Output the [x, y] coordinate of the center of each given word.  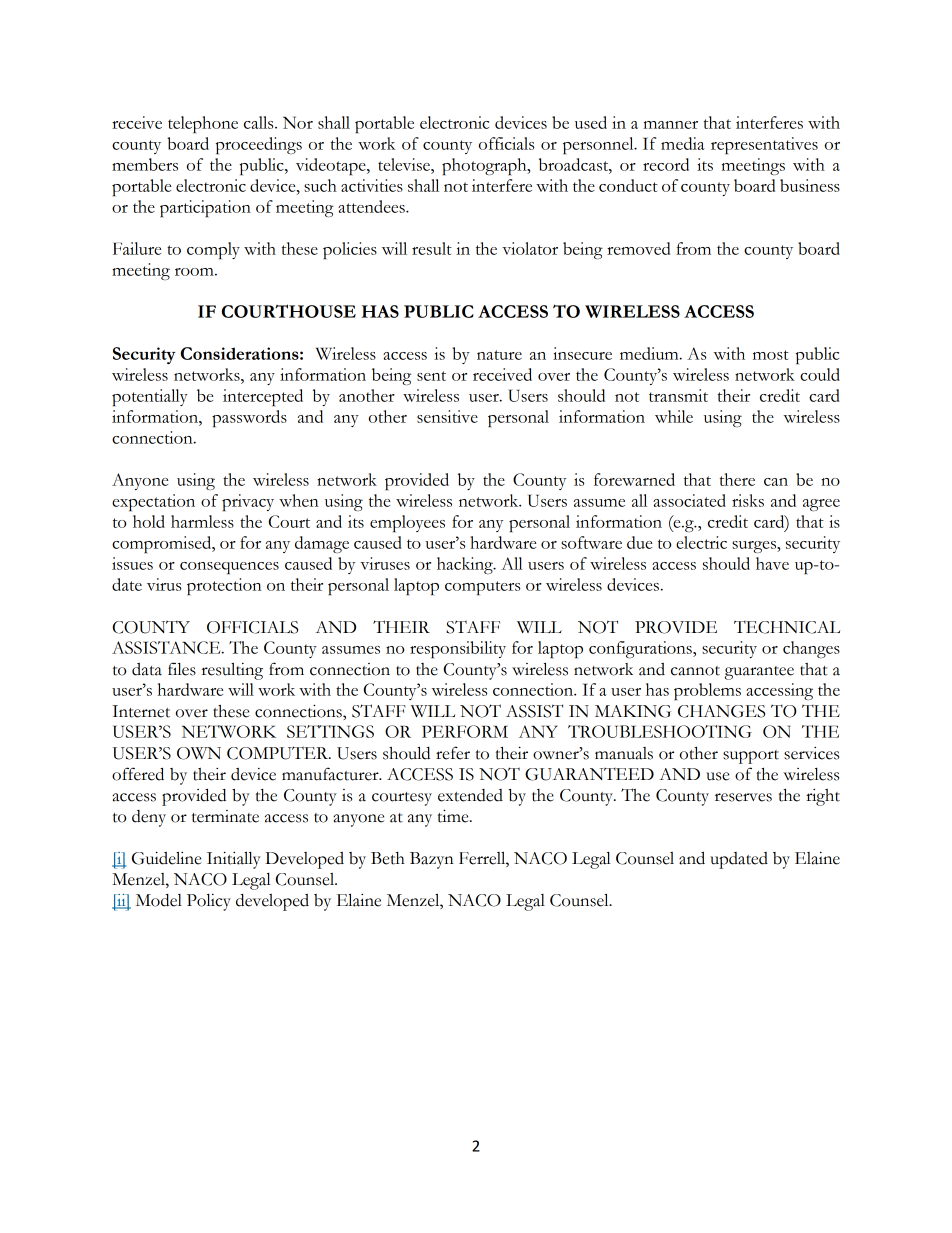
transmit [678, 395]
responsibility [458, 649]
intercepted [263, 397]
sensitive [447, 416]
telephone [203, 124]
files [182, 669]
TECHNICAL [787, 627]
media [683, 143]
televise [405, 164]
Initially [234, 860]
